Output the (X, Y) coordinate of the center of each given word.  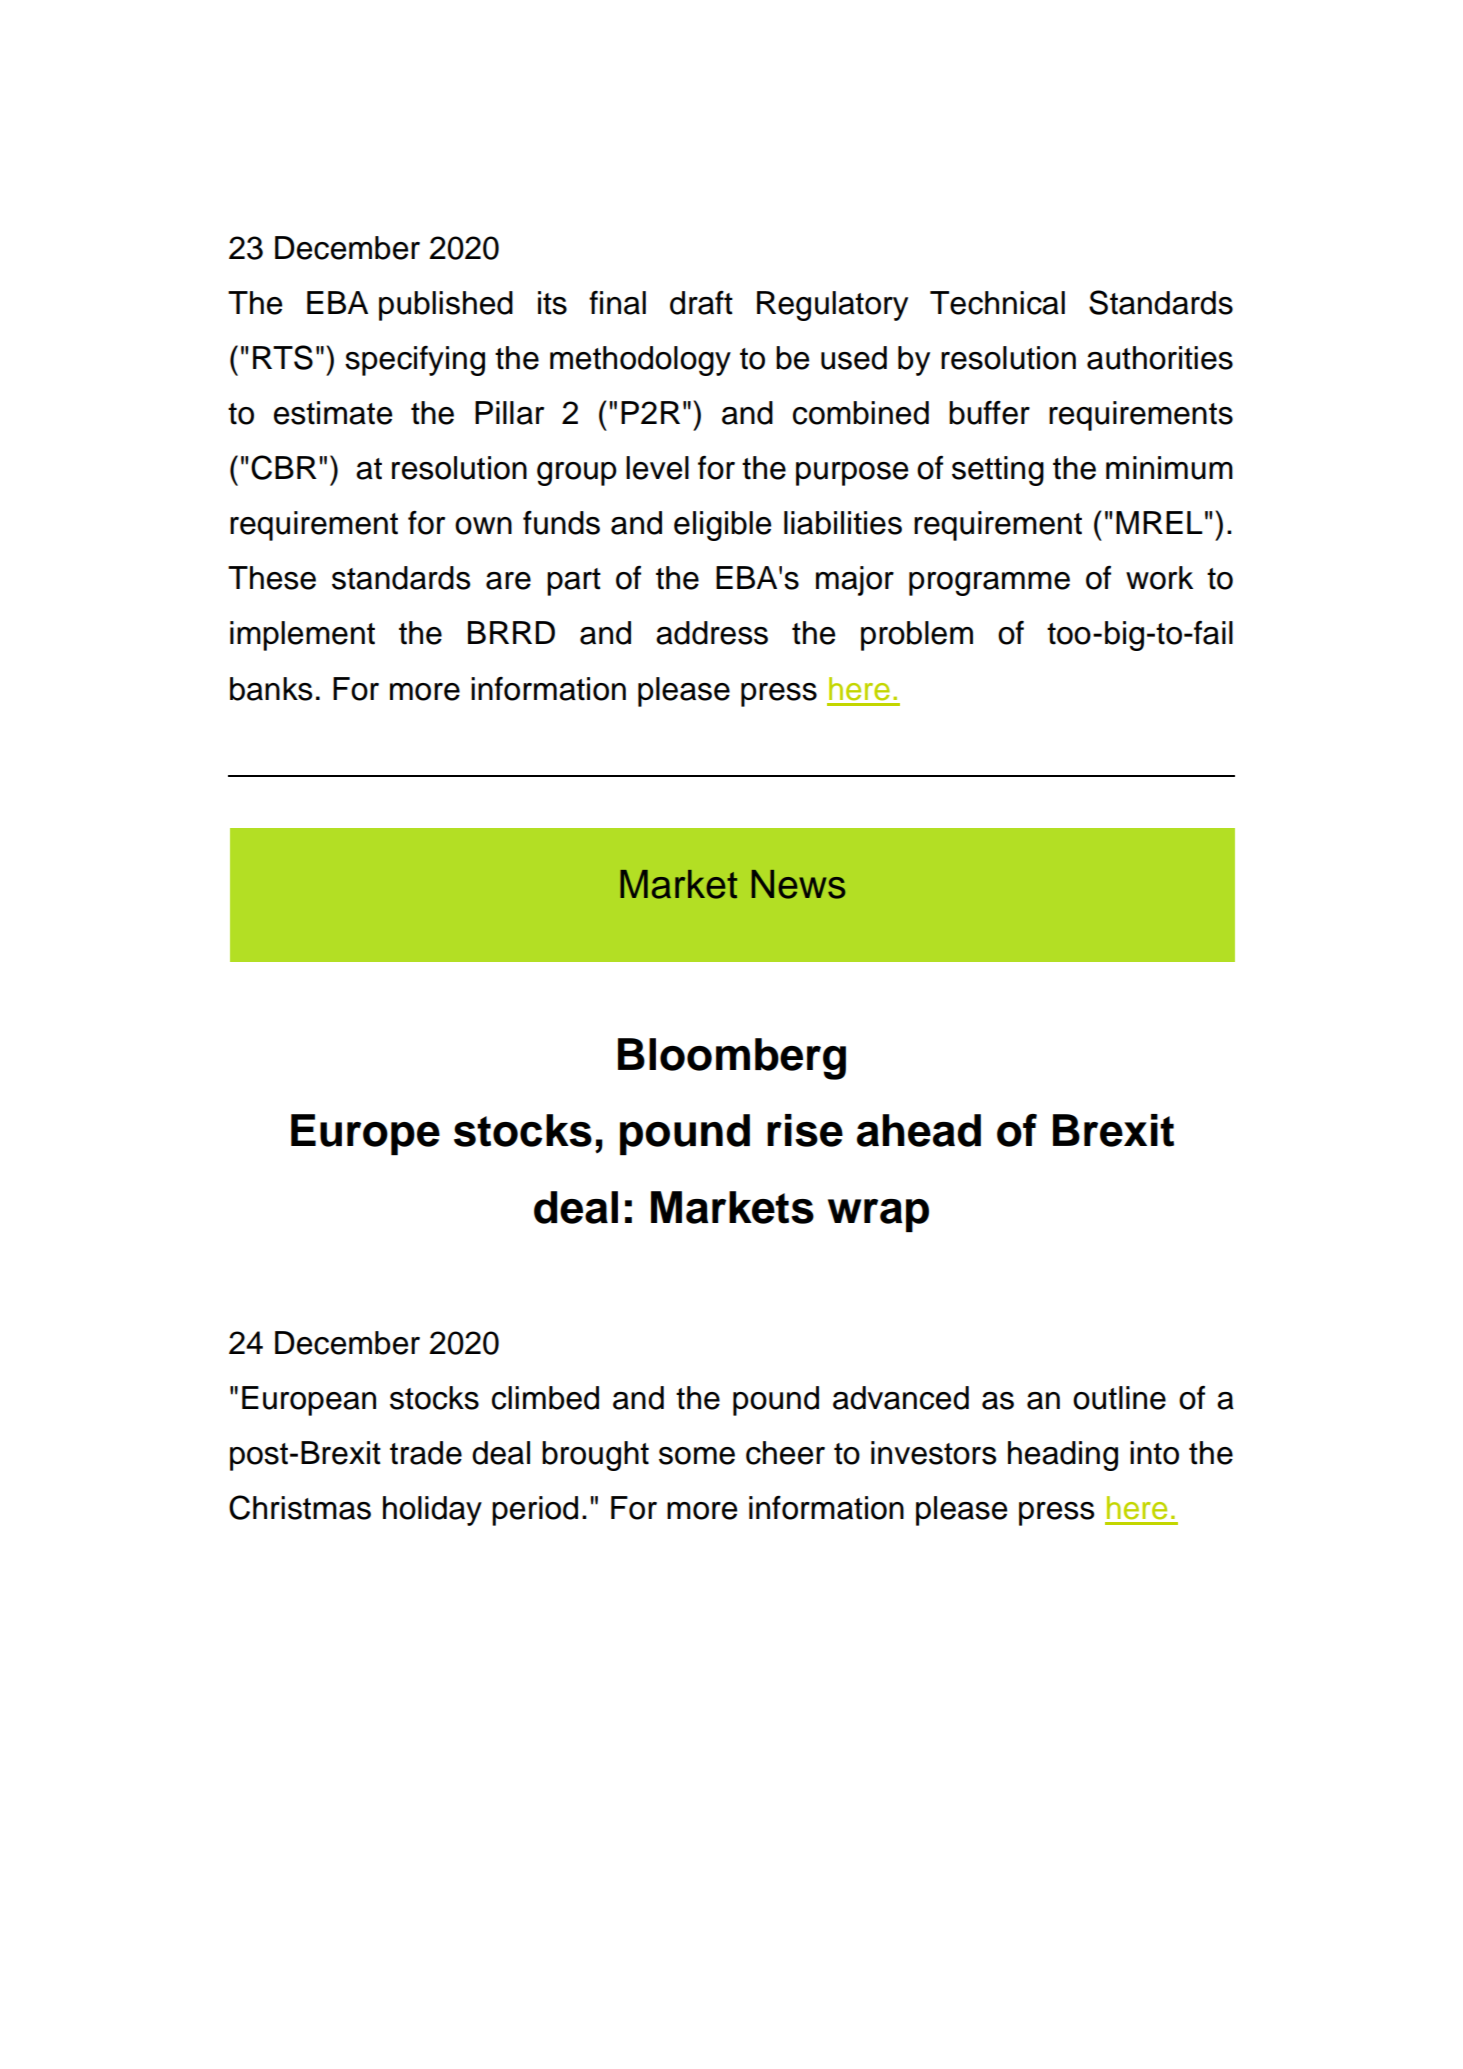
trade (426, 1453)
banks (271, 689)
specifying (415, 361)
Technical (997, 303)
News (799, 884)
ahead (919, 1130)
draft (701, 303)
